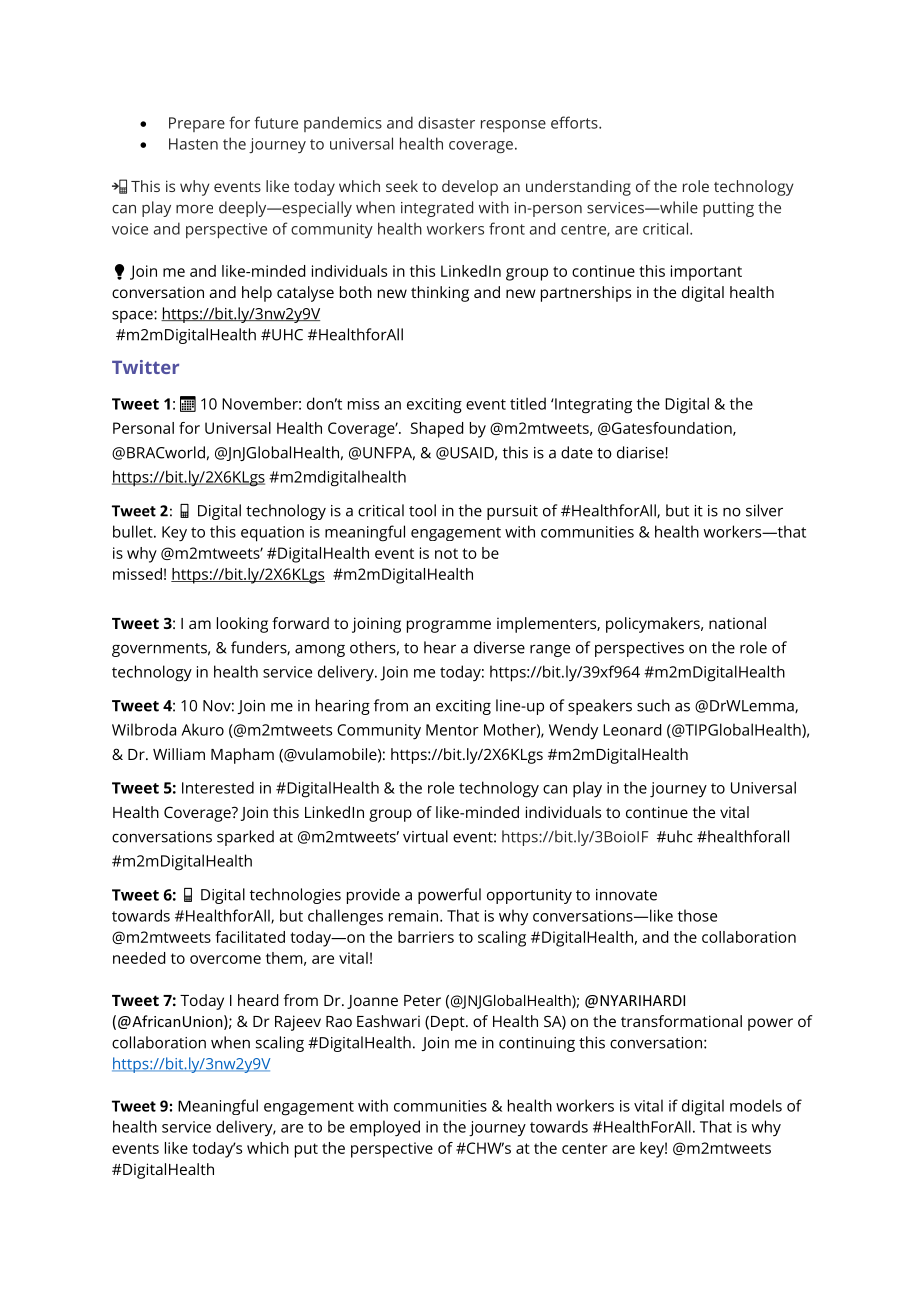  What do you see at coordinates (425, 836) in the image?
I see `virtual` at bounding box center [425, 836].
